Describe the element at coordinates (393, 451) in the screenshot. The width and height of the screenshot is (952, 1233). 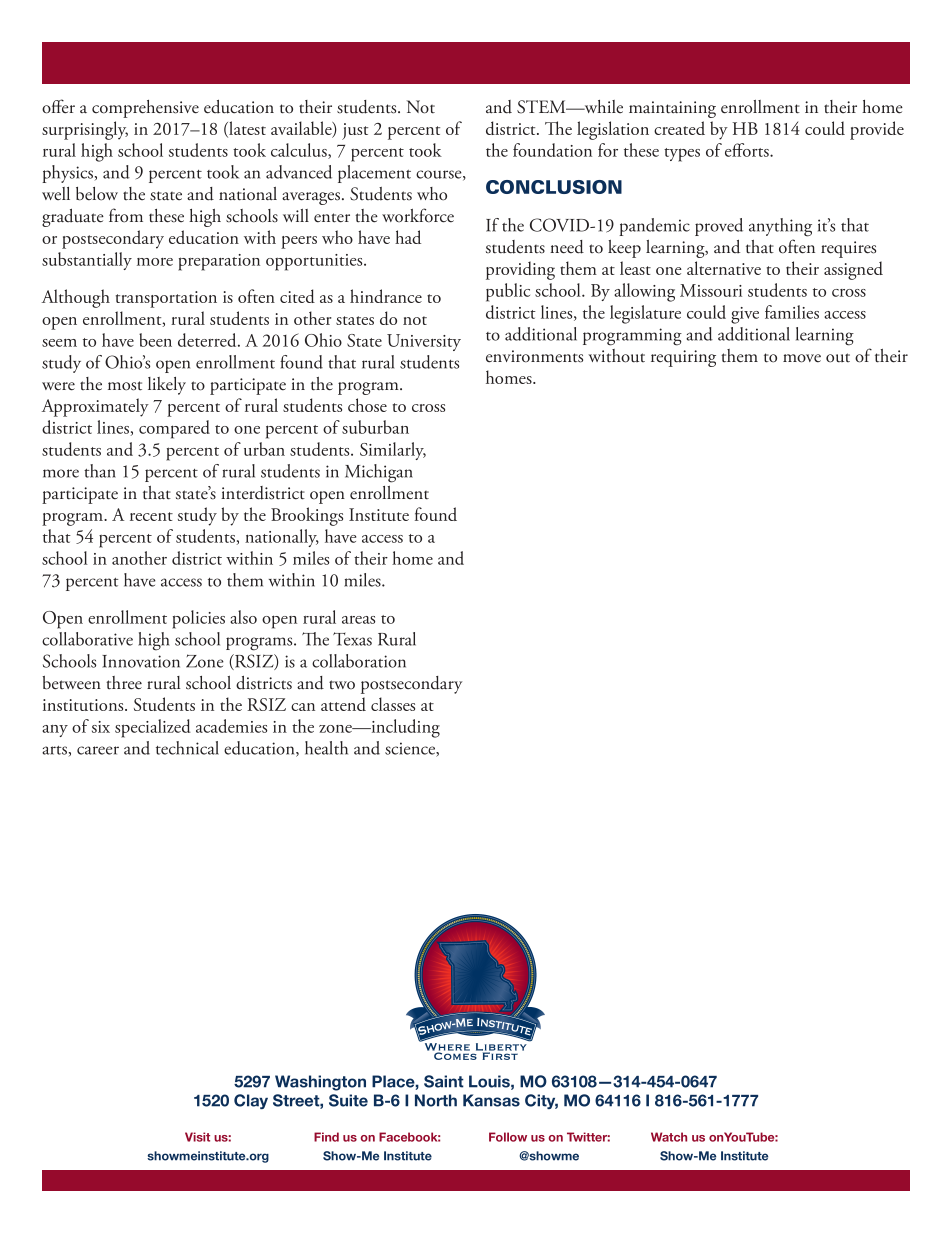
I see `Similarly` at that location.
